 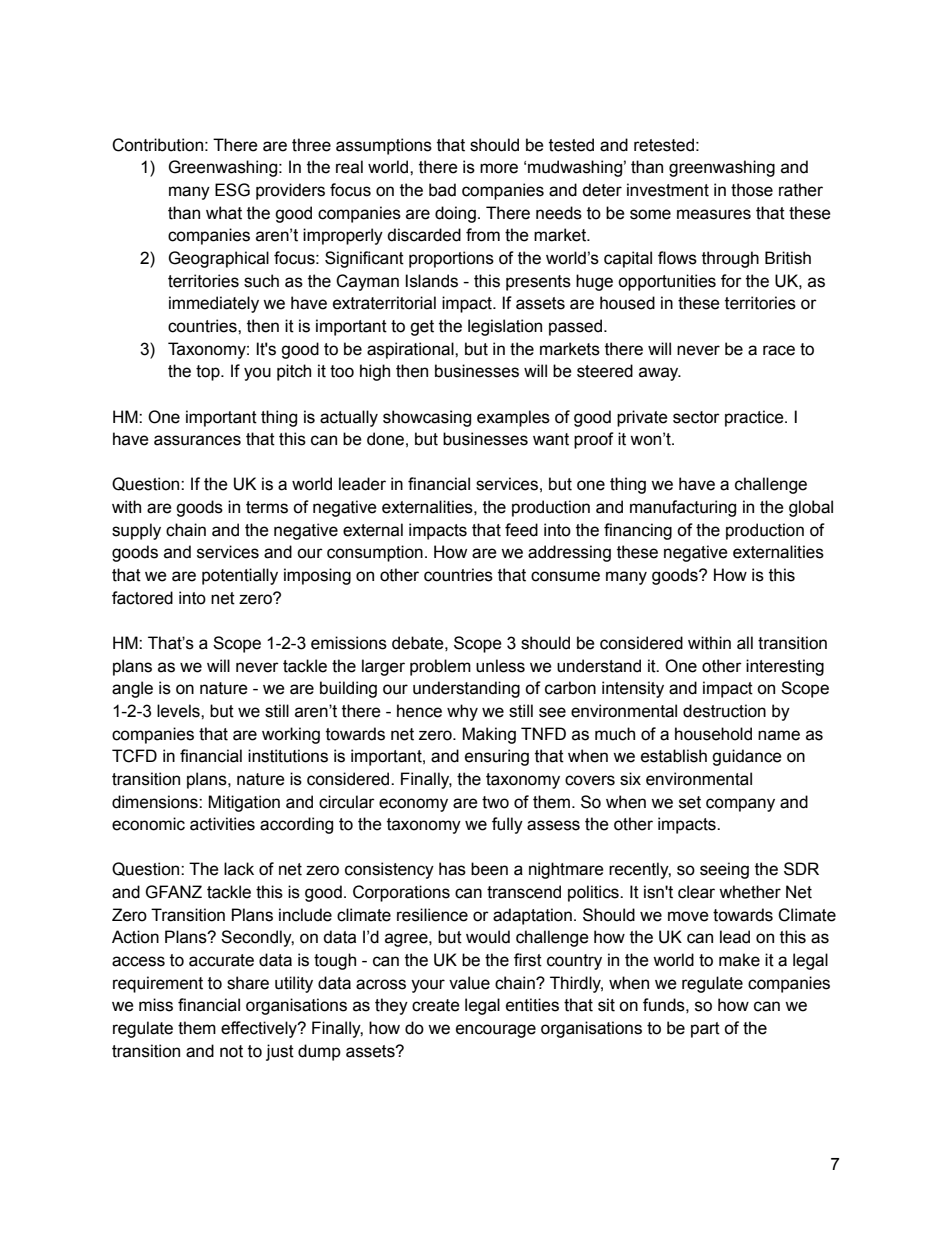 What do you see at coordinates (495, 802) in the document?
I see `two` at bounding box center [495, 802].
